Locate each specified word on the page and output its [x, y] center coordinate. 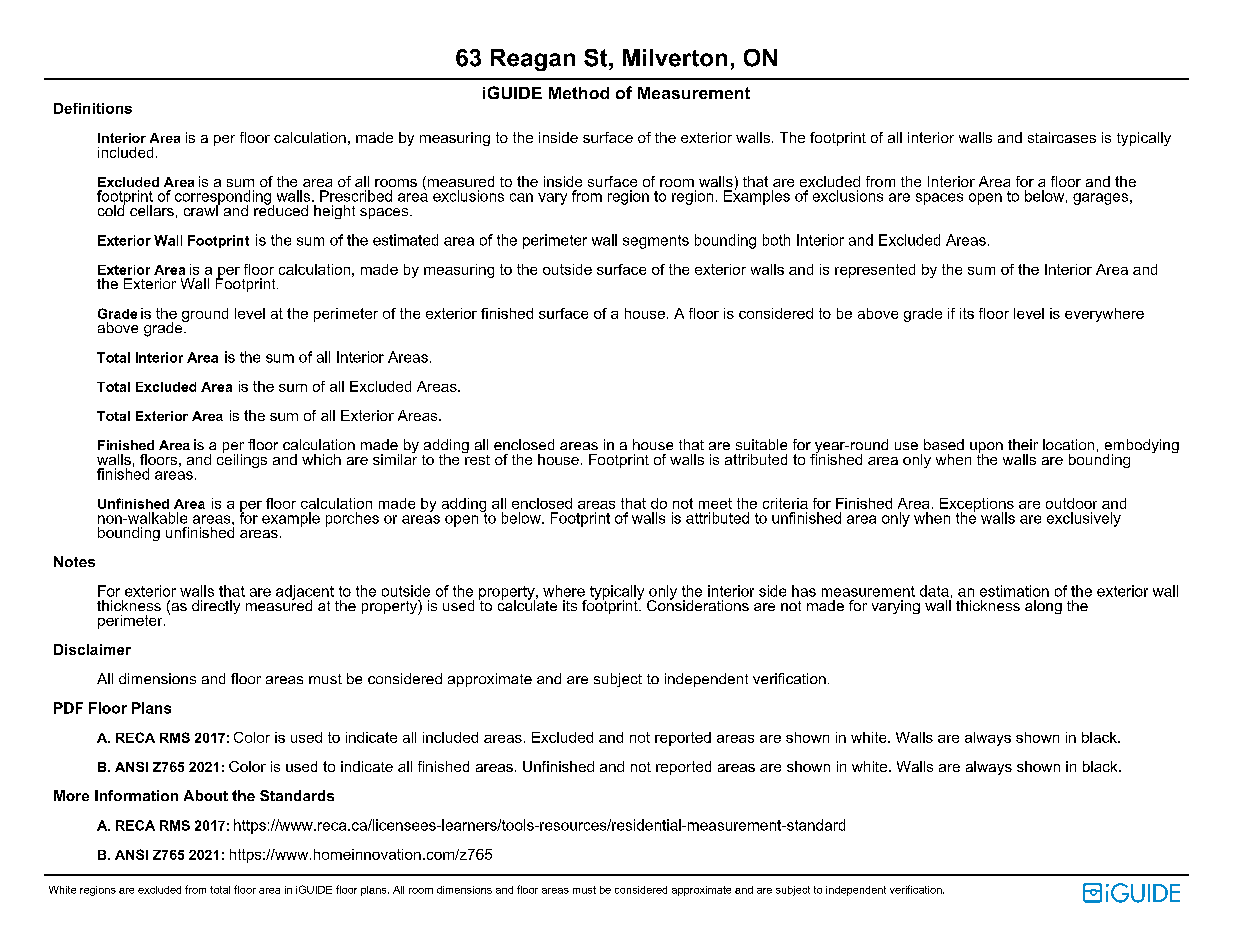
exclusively [1084, 519]
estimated [405, 240]
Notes [74, 561]
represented [875, 271]
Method [579, 93]
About [206, 795]
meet [715, 503]
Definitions [93, 108]
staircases [1062, 137]
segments [656, 242]
